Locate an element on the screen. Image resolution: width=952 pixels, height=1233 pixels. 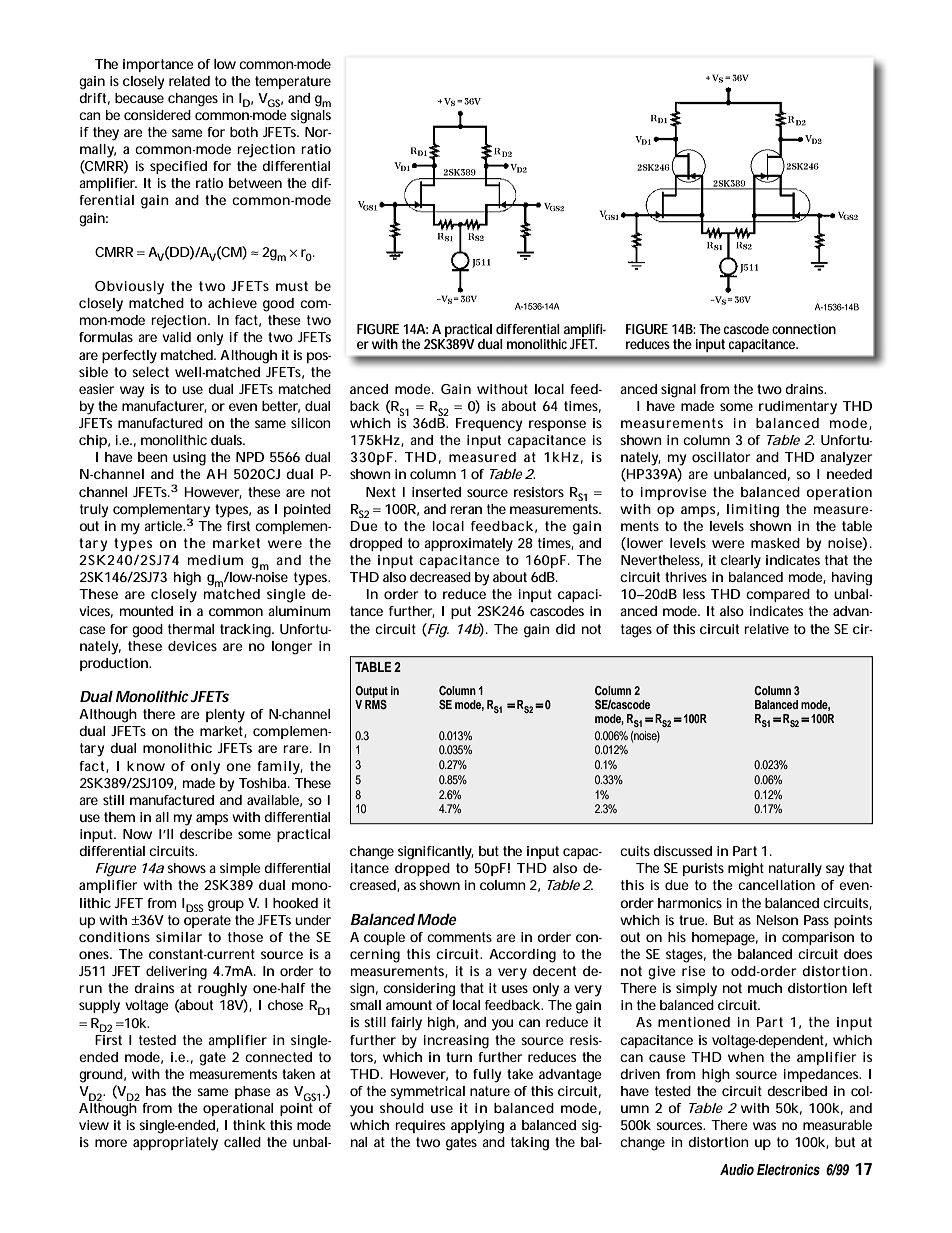
temperature is located at coordinates (293, 82).
